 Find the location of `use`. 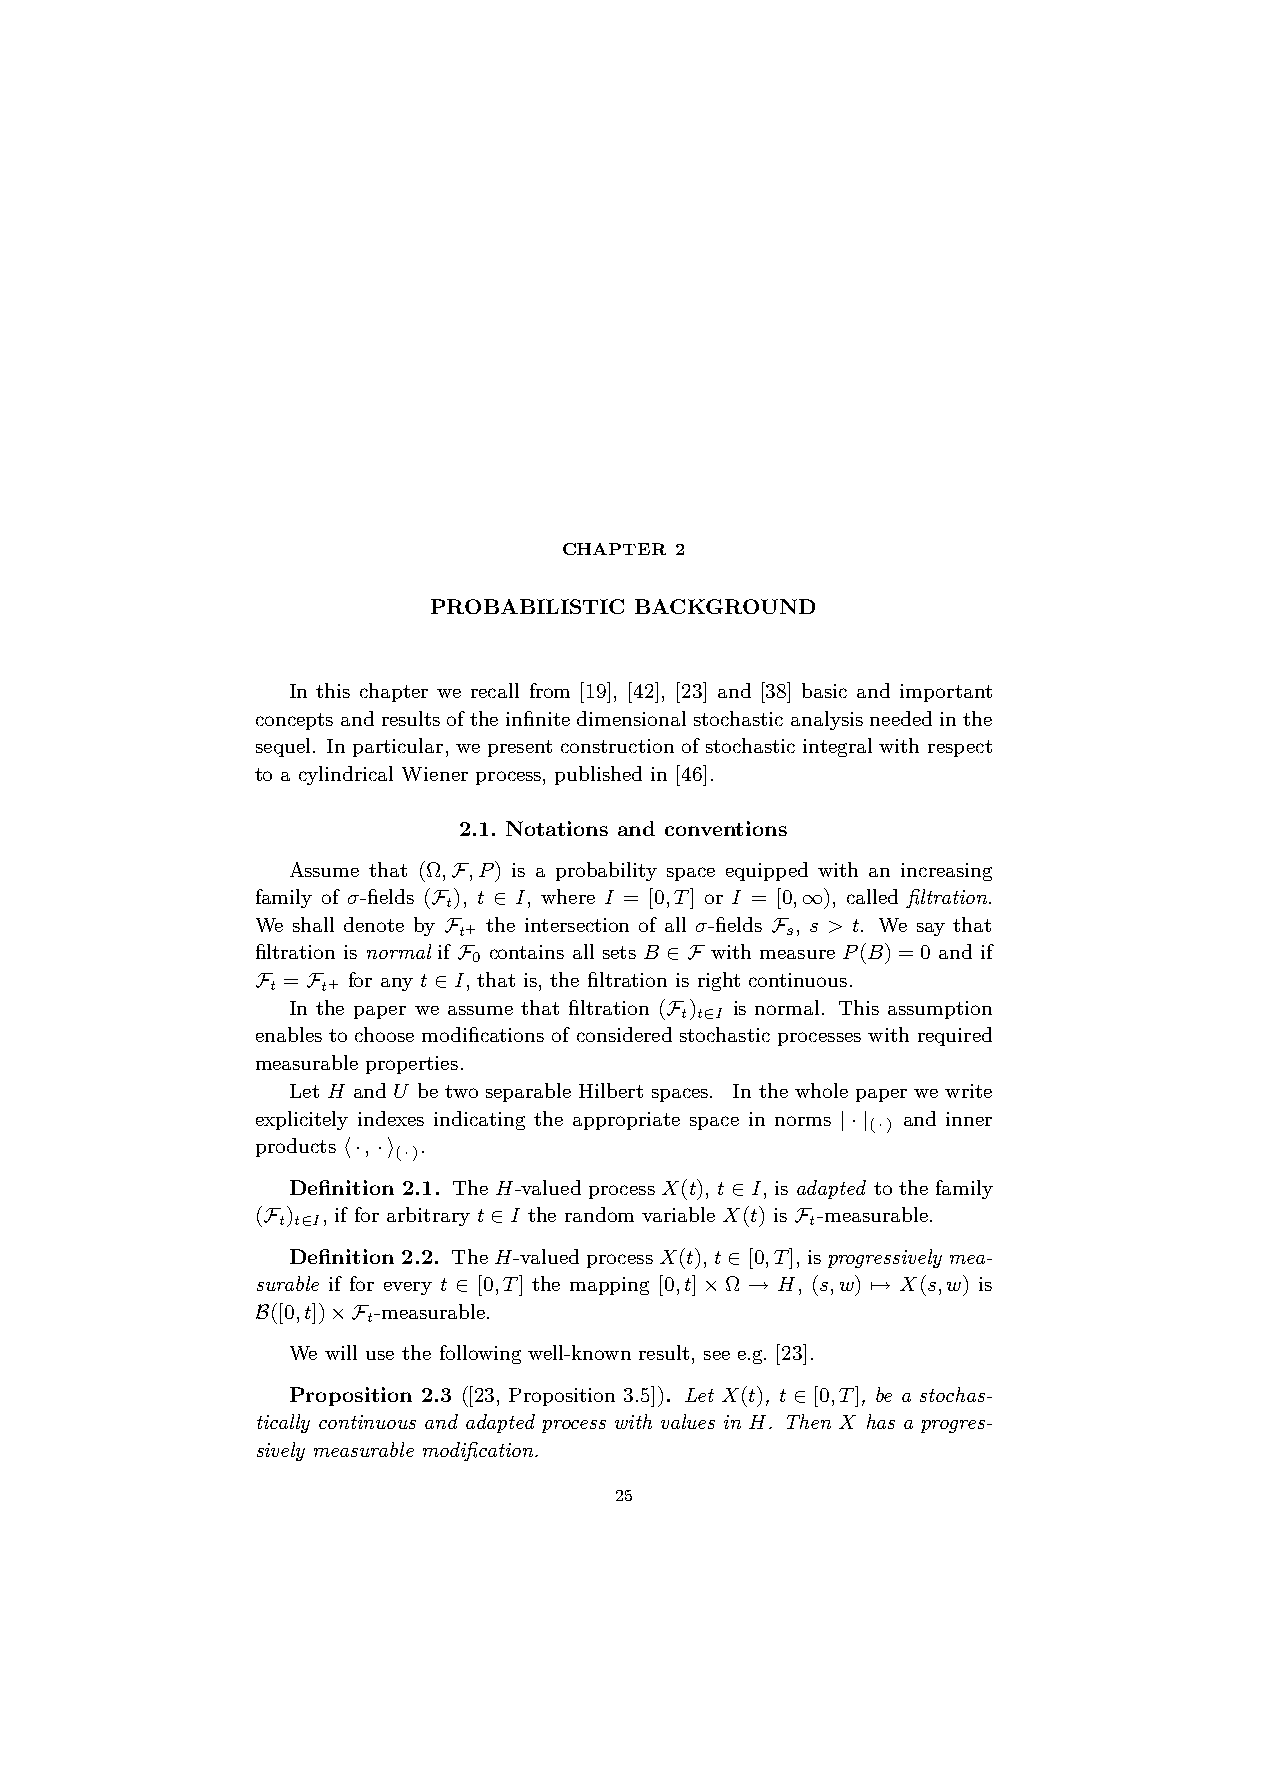

use is located at coordinates (380, 1355).
